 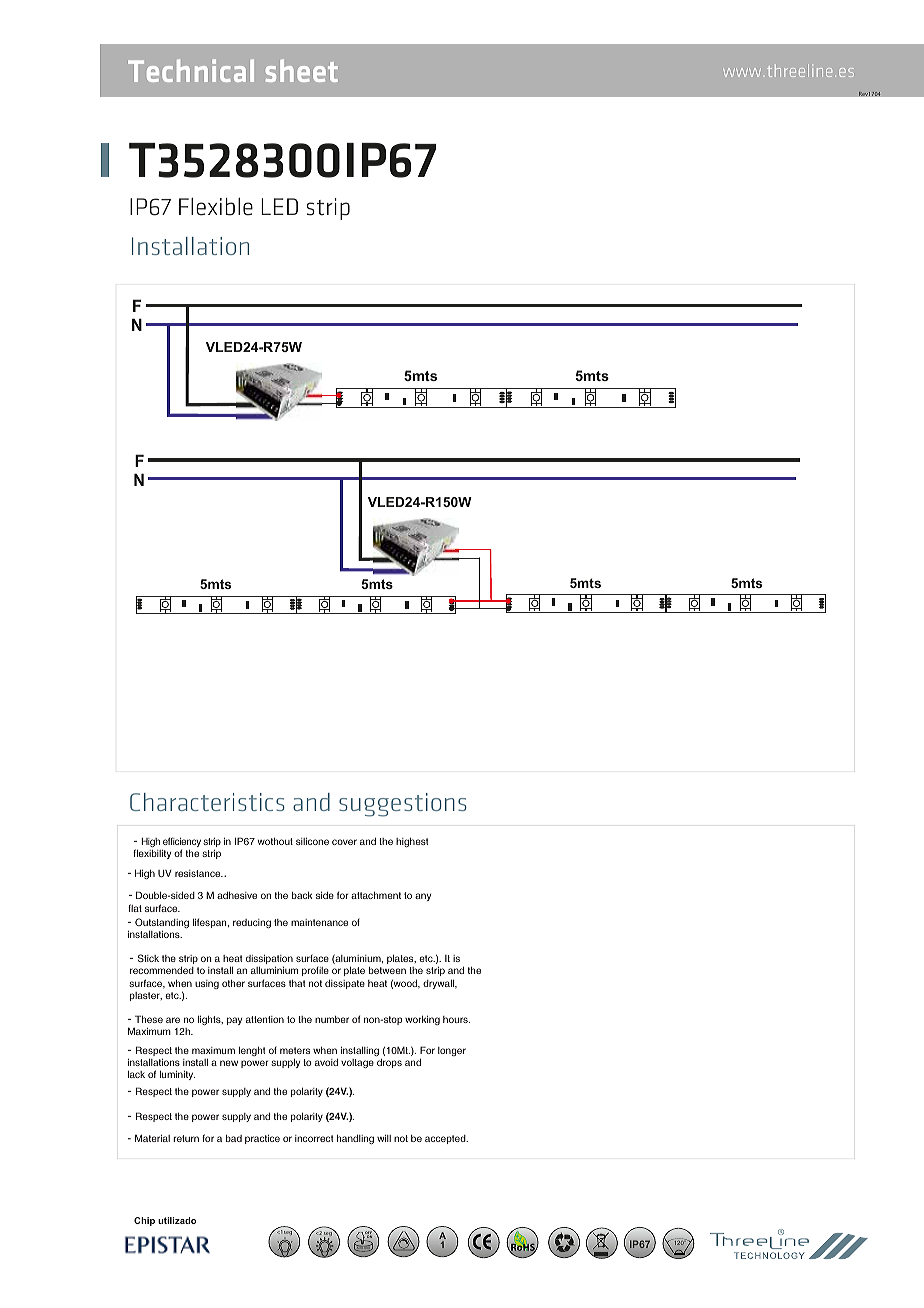 I want to click on sheet, so click(x=302, y=70).
